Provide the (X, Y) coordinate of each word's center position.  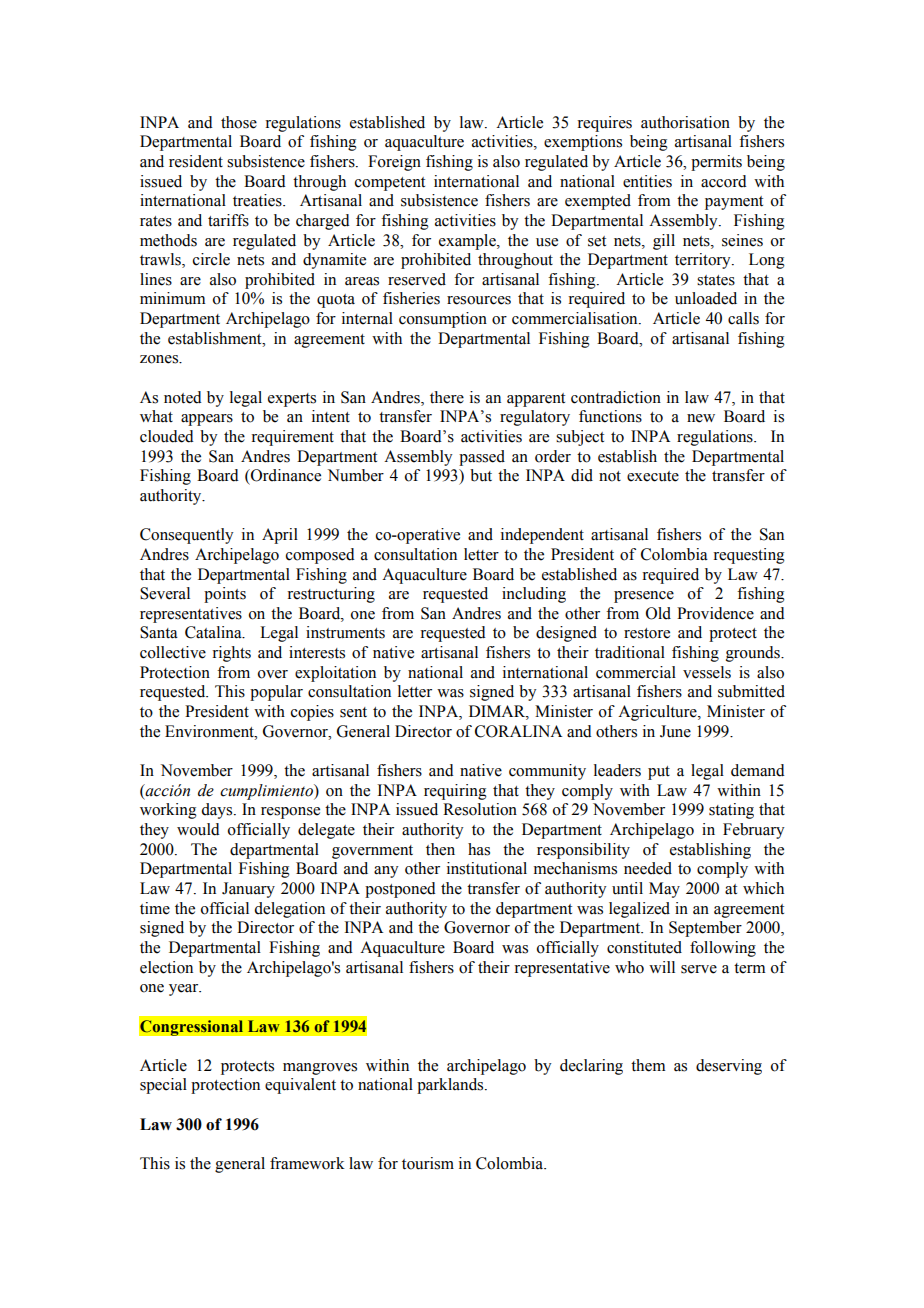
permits (716, 163)
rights (231, 654)
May (664, 890)
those (239, 122)
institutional (487, 868)
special (163, 1086)
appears (207, 420)
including (534, 595)
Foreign (394, 163)
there (447, 397)
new (701, 418)
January (248, 890)
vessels (707, 672)
